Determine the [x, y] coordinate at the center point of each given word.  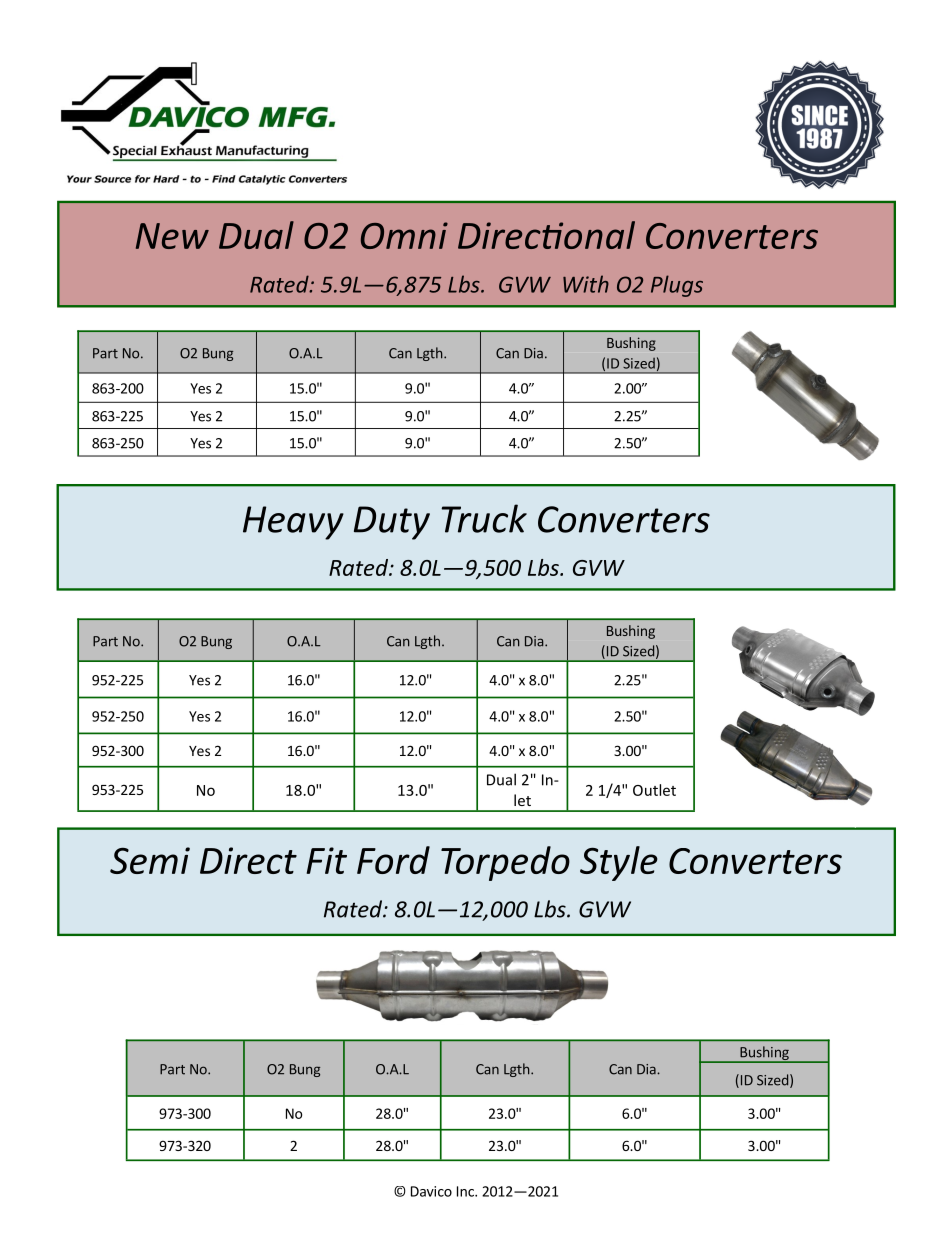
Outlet [654, 790]
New [172, 236]
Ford [393, 860]
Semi [150, 860]
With [586, 284]
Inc [466, 1191]
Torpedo [505, 863]
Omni [404, 235]
